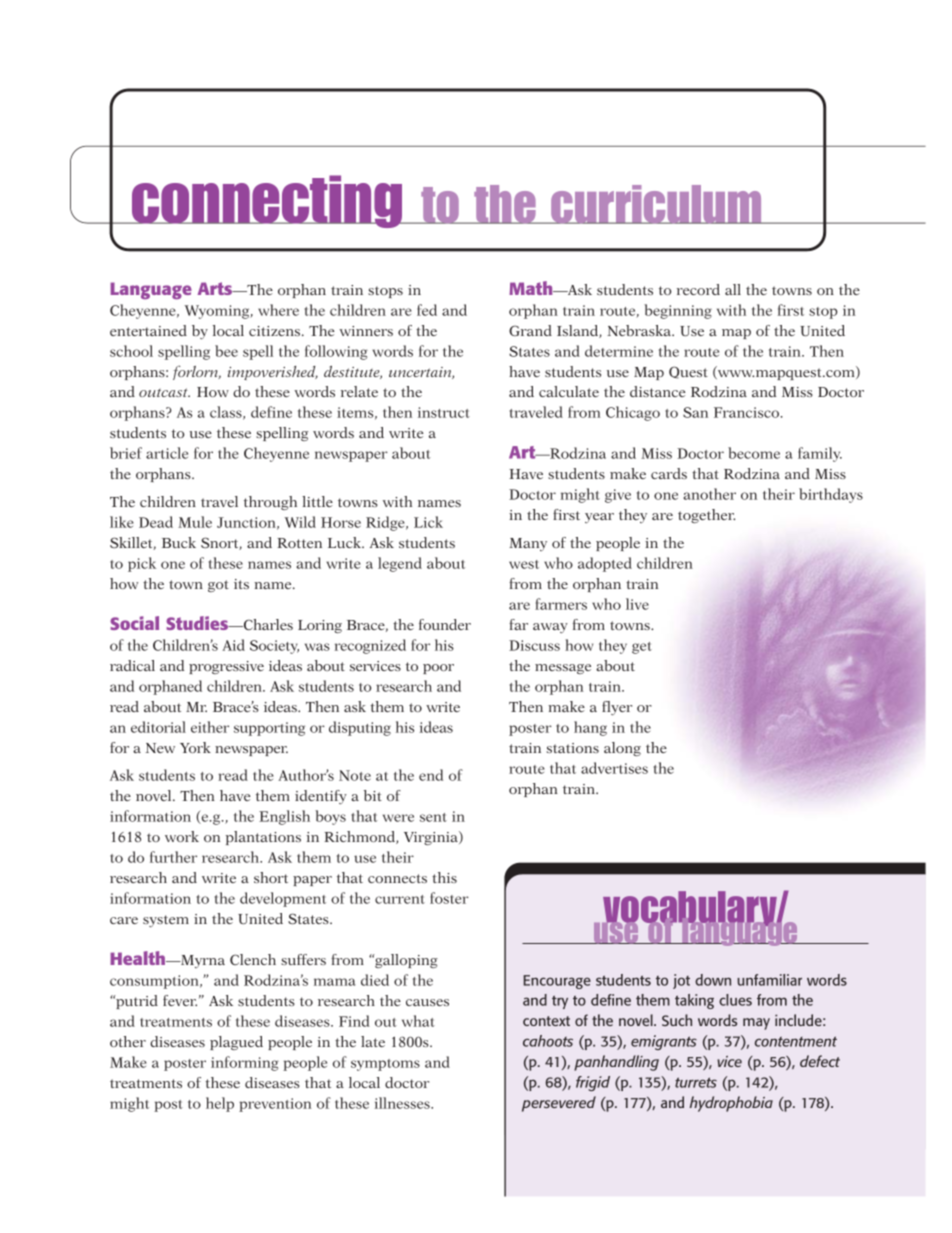 The width and height of the screenshot is (952, 1233). I want to click on help, so click(220, 1104).
